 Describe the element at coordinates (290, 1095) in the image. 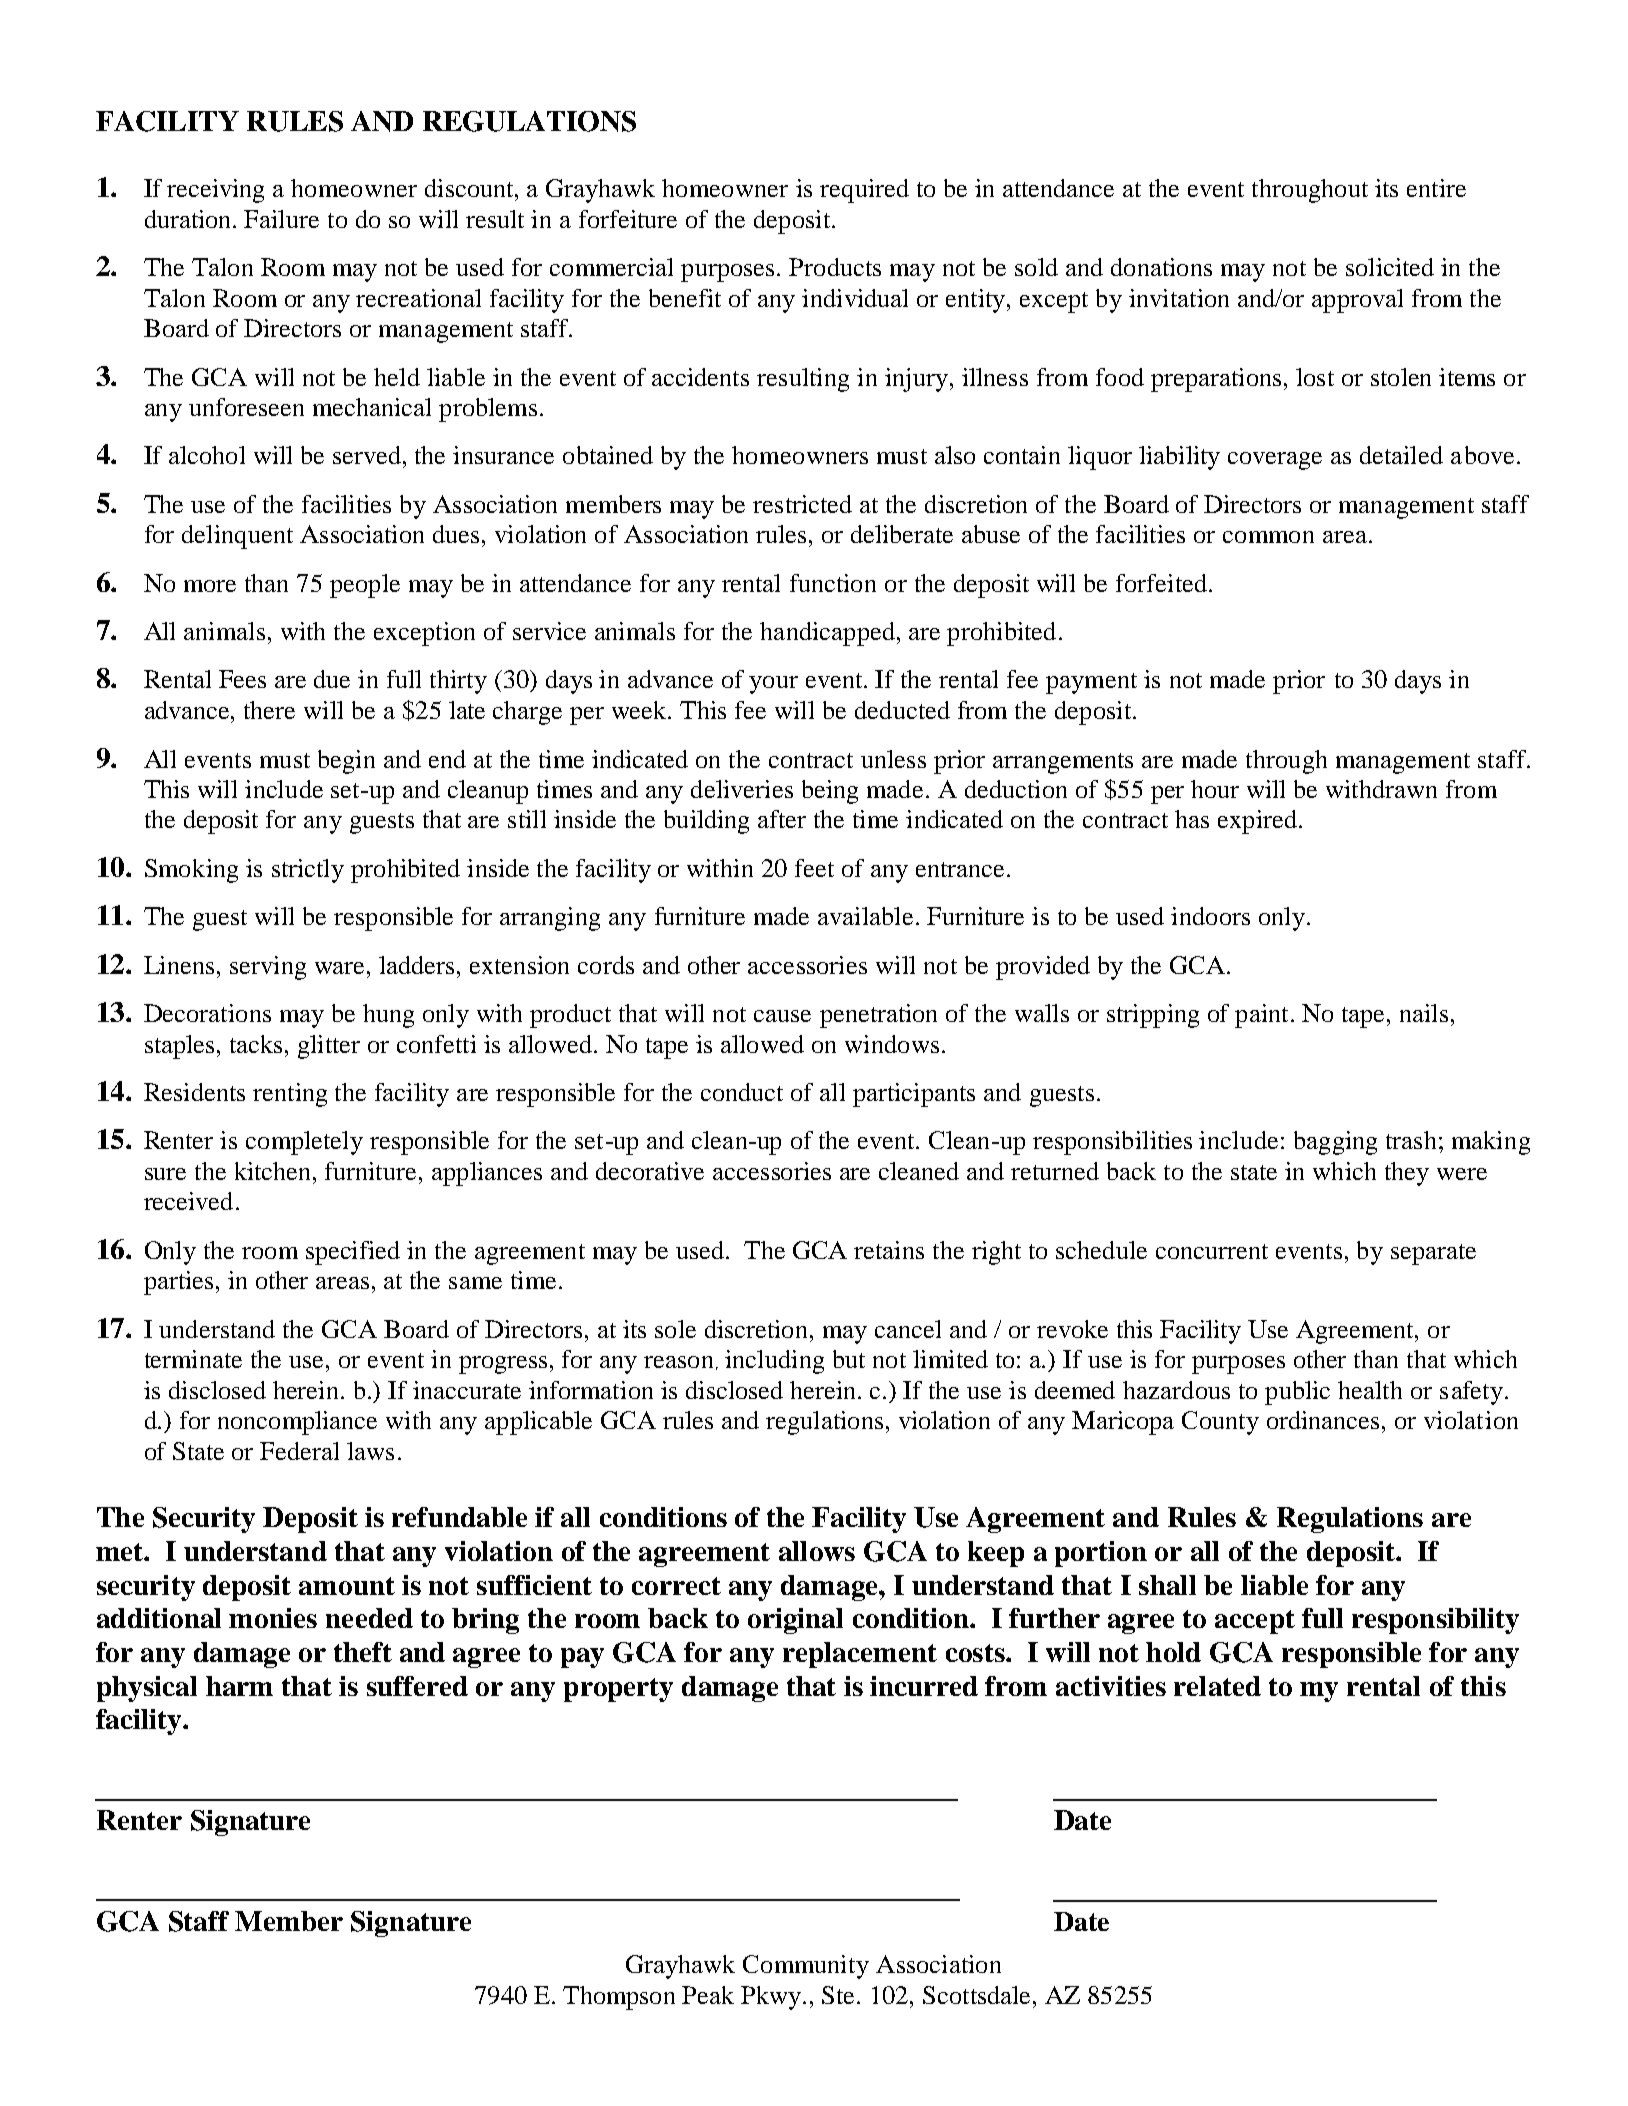

I see `renting` at that location.
